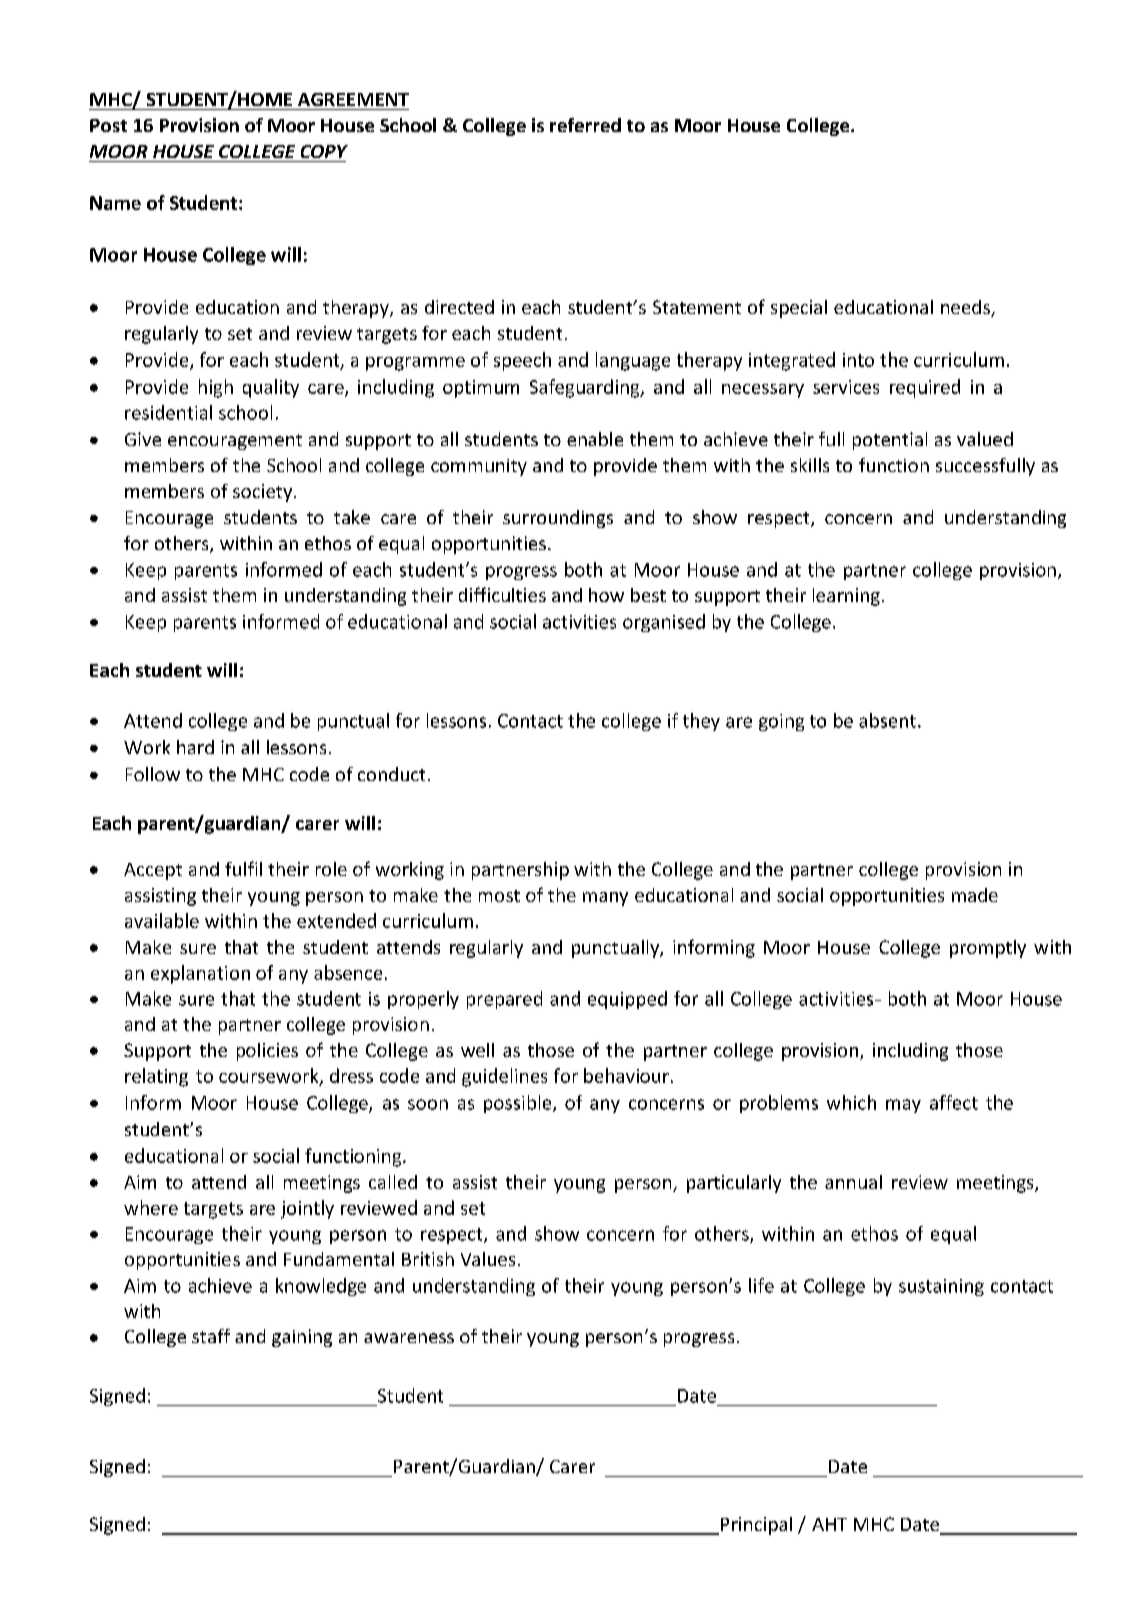 The width and height of the screenshot is (1144, 1621). What do you see at coordinates (211, 1336) in the screenshot?
I see `staff` at bounding box center [211, 1336].
